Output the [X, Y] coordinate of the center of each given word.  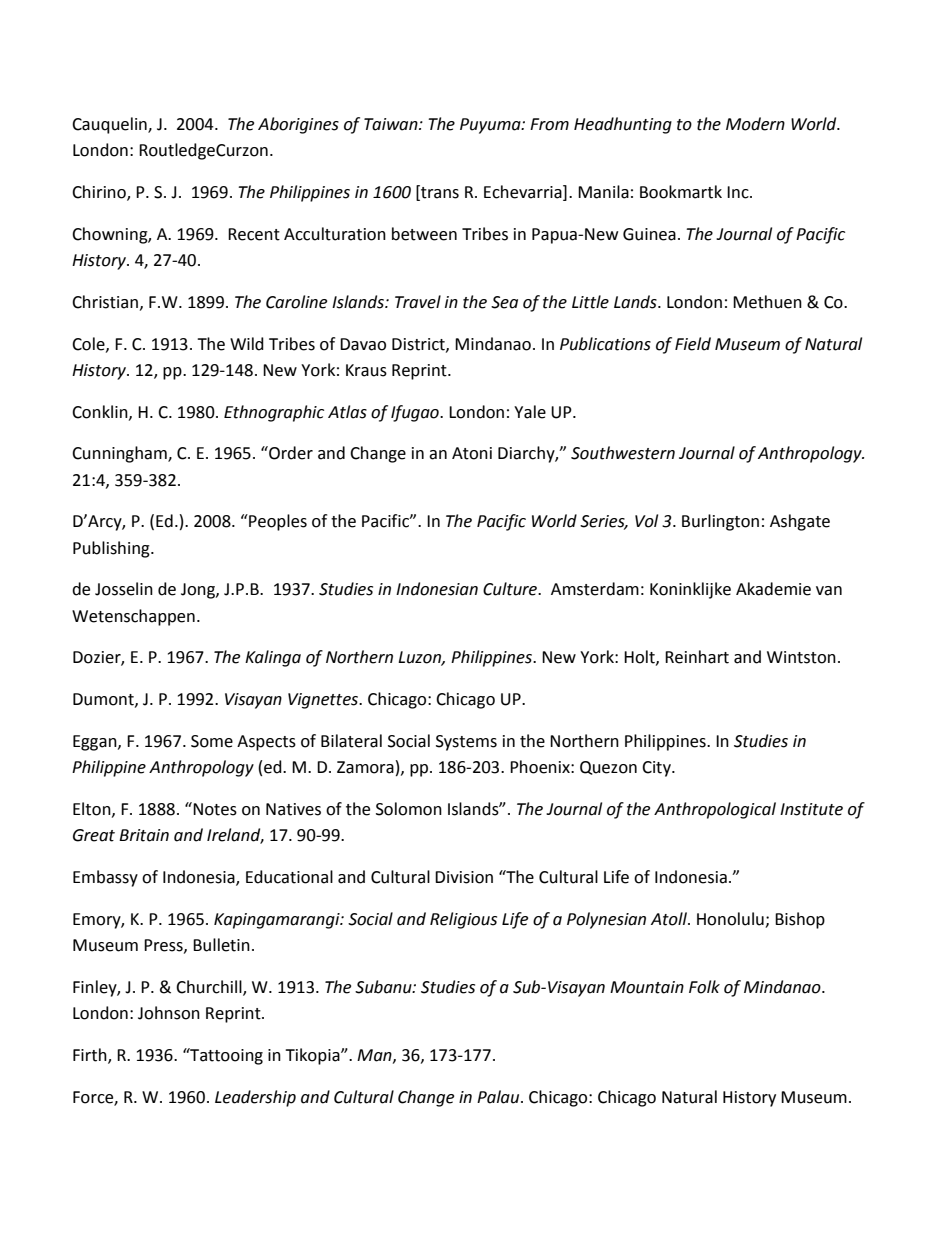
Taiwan [392, 124]
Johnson [169, 1013]
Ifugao [416, 413]
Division [464, 877]
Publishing [112, 549]
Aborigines [298, 125]
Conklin [101, 412]
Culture [511, 589]
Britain [144, 835]
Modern [755, 124]
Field [693, 344]
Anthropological [715, 810]
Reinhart [697, 657]
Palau [499, 1097]
